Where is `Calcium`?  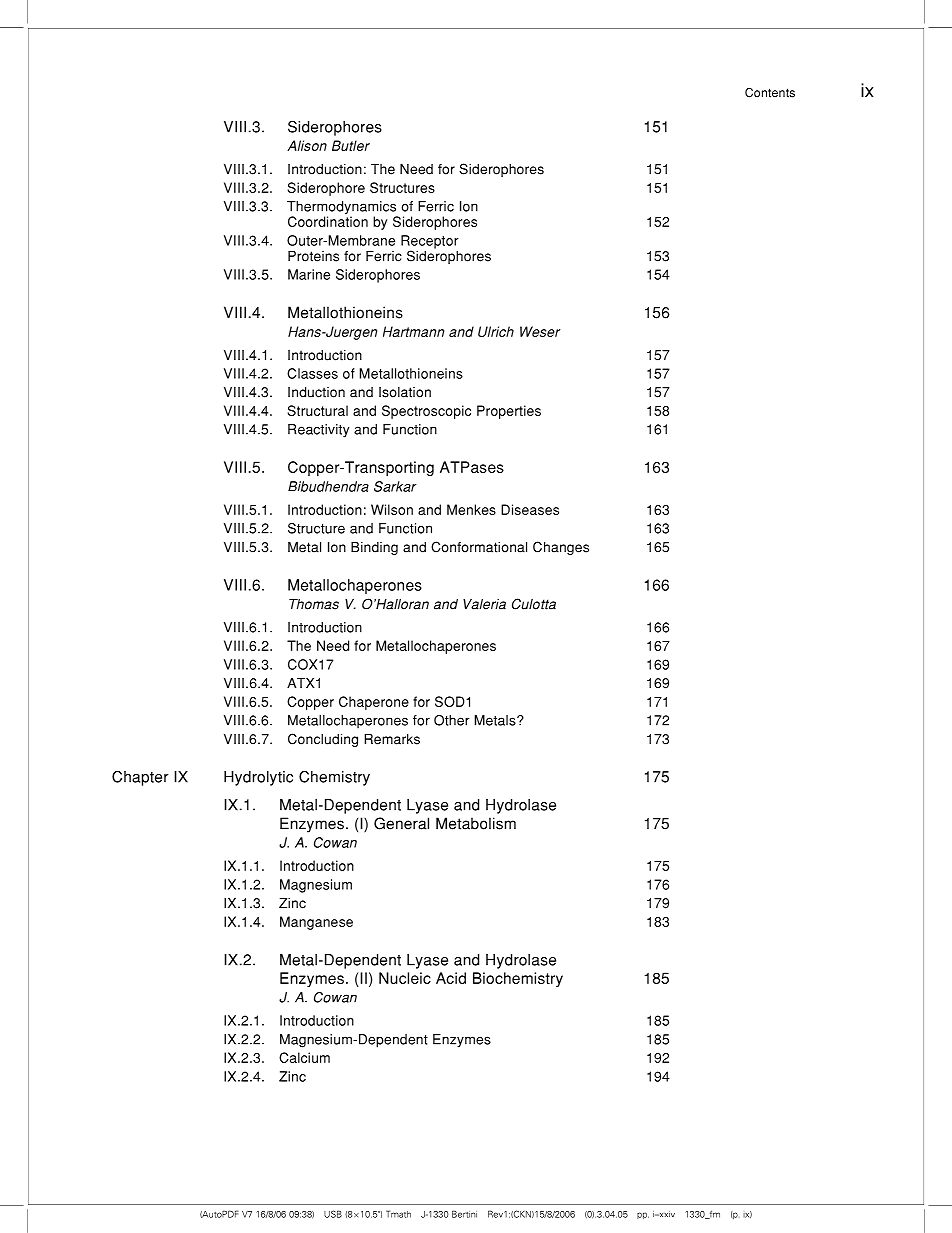 Calcium is located at coordinates (304, 1057).
